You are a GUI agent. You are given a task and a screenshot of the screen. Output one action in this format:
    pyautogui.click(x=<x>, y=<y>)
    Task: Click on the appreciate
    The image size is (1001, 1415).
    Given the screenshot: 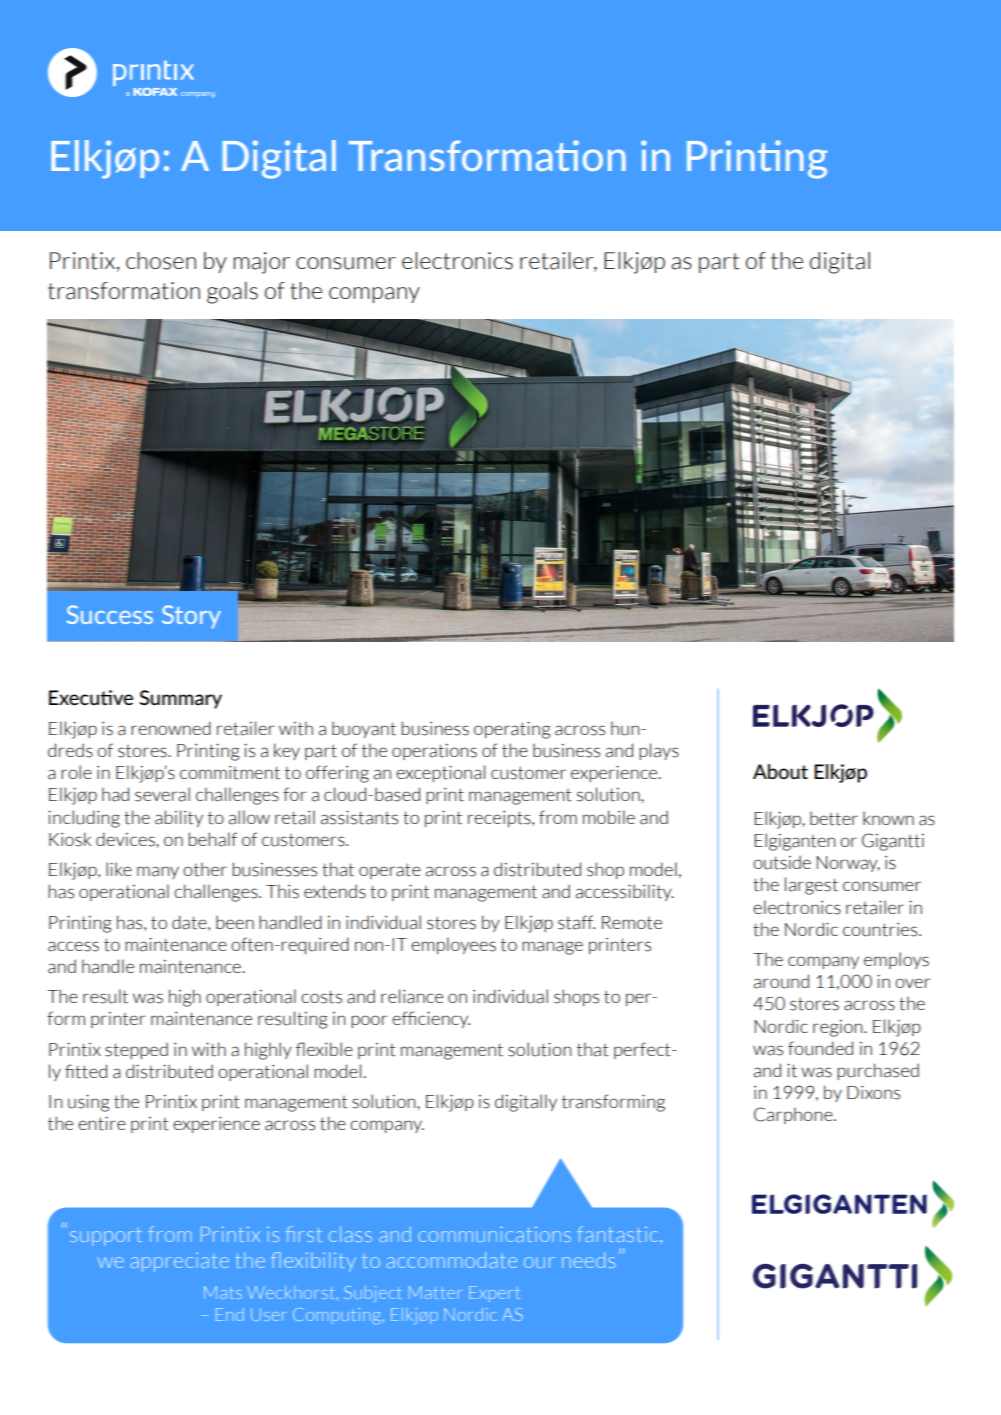 What is the action you would take?
    pyautogui.click(x=180, y=1262)
